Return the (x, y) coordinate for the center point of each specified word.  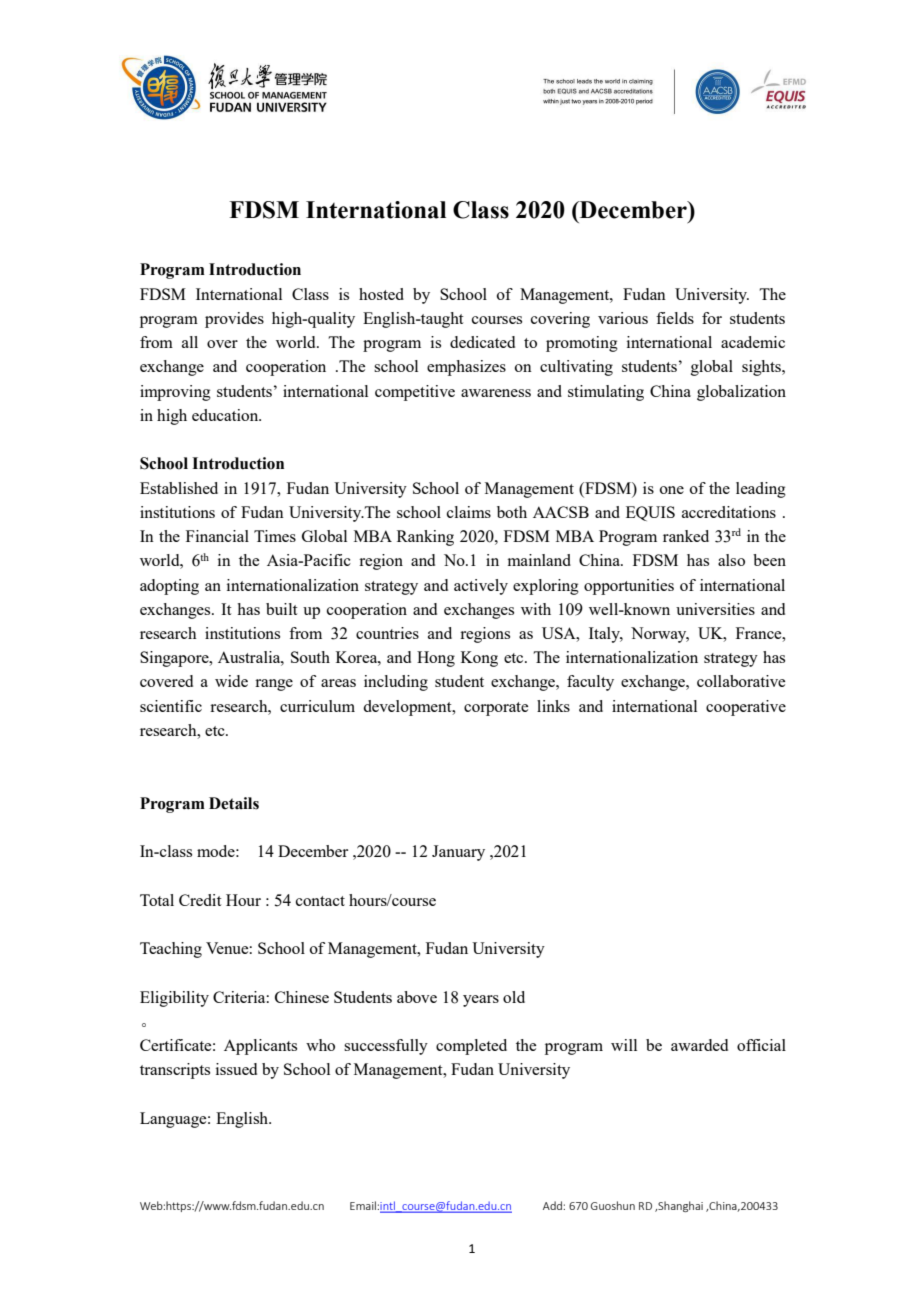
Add (552, 1205)
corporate (496, 709)
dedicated (482, 342)
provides (234, 320)
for (712, 318)
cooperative (746, 708)
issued (236, 1069)
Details (234, 803)
